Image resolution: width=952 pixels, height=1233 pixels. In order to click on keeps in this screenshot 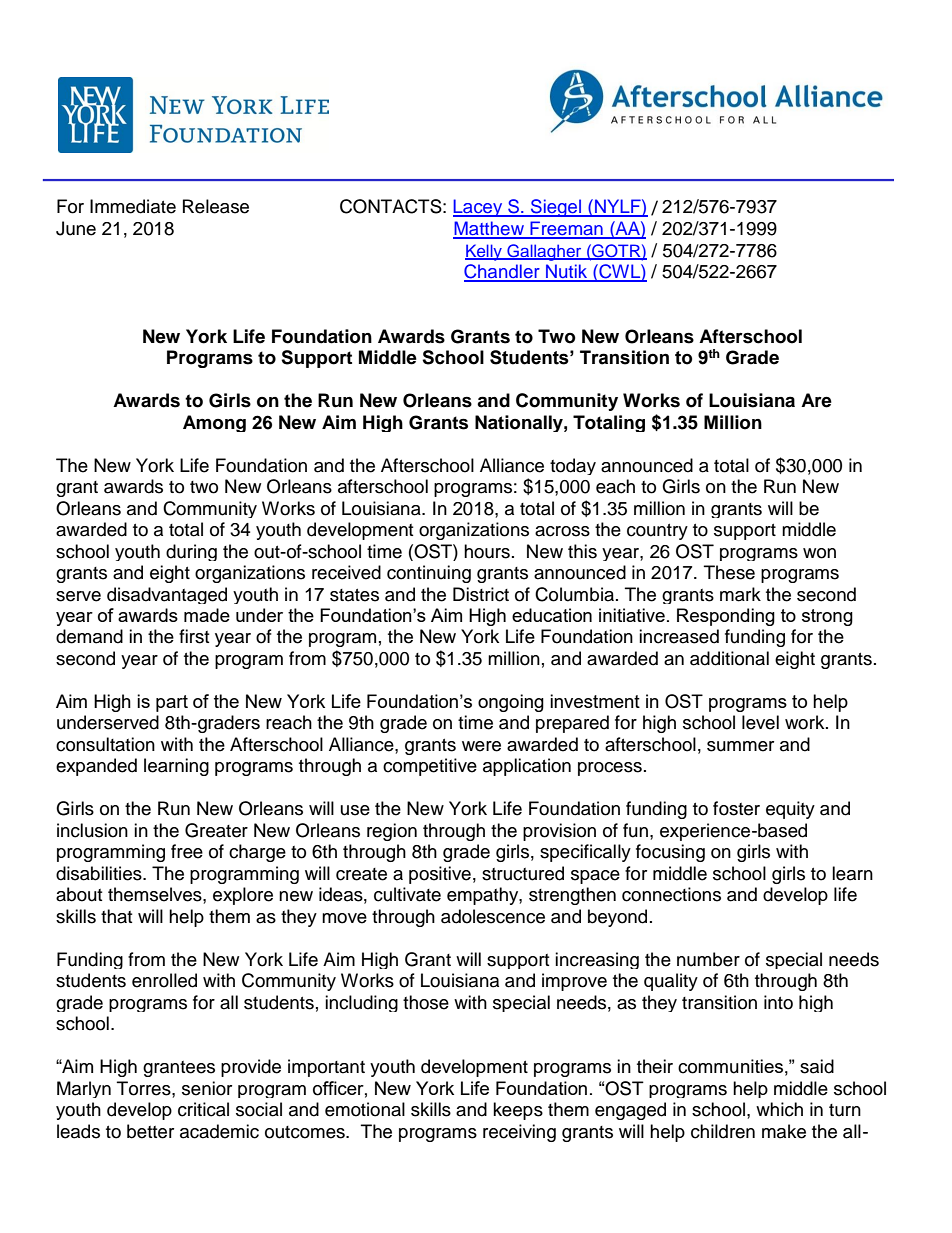, I will do `click(518, 1111)`.
